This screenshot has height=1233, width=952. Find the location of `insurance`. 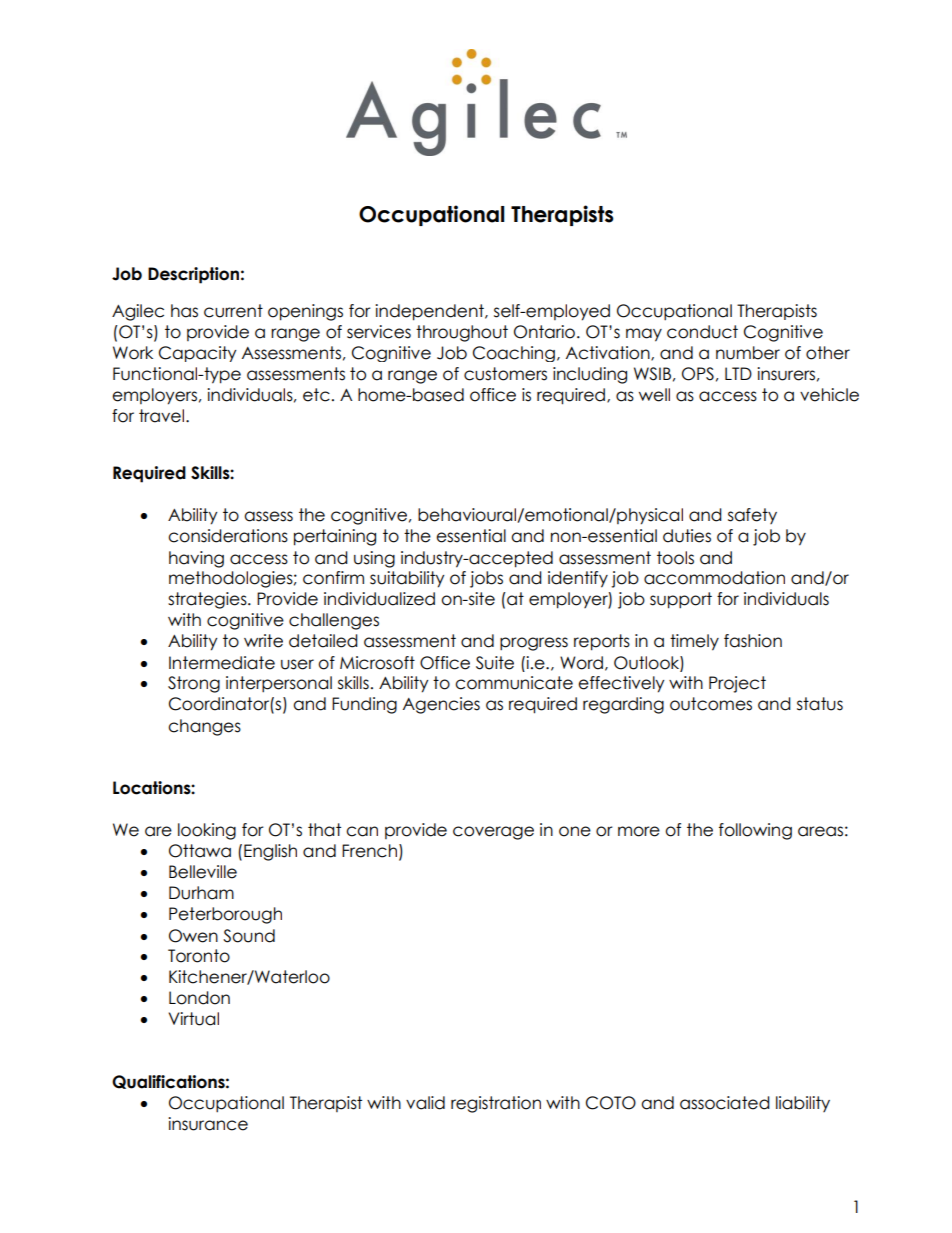

insurance is located at coordinates (208, 1124).
